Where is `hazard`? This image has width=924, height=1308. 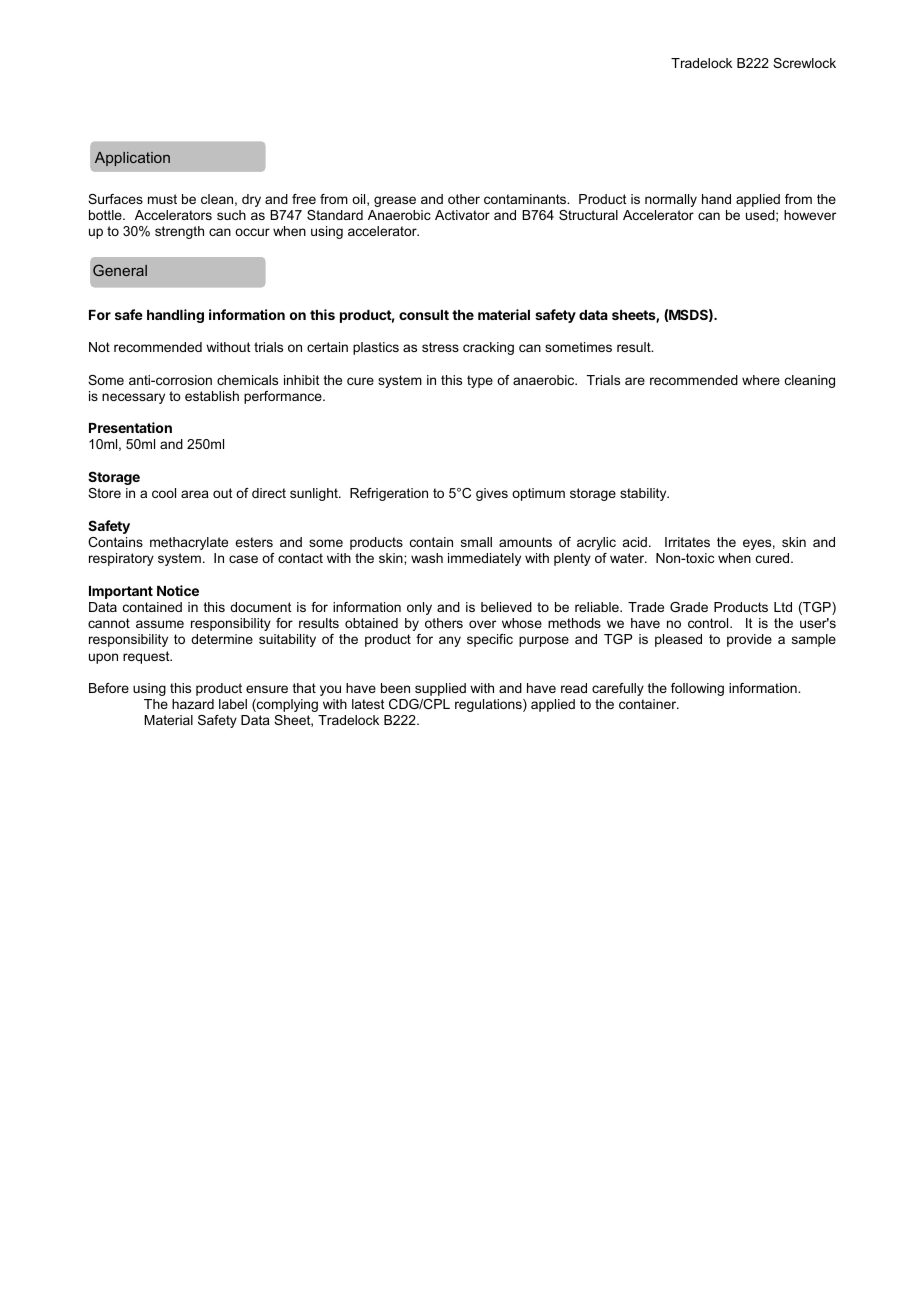
hazard is located at coordinates (193, 704).
